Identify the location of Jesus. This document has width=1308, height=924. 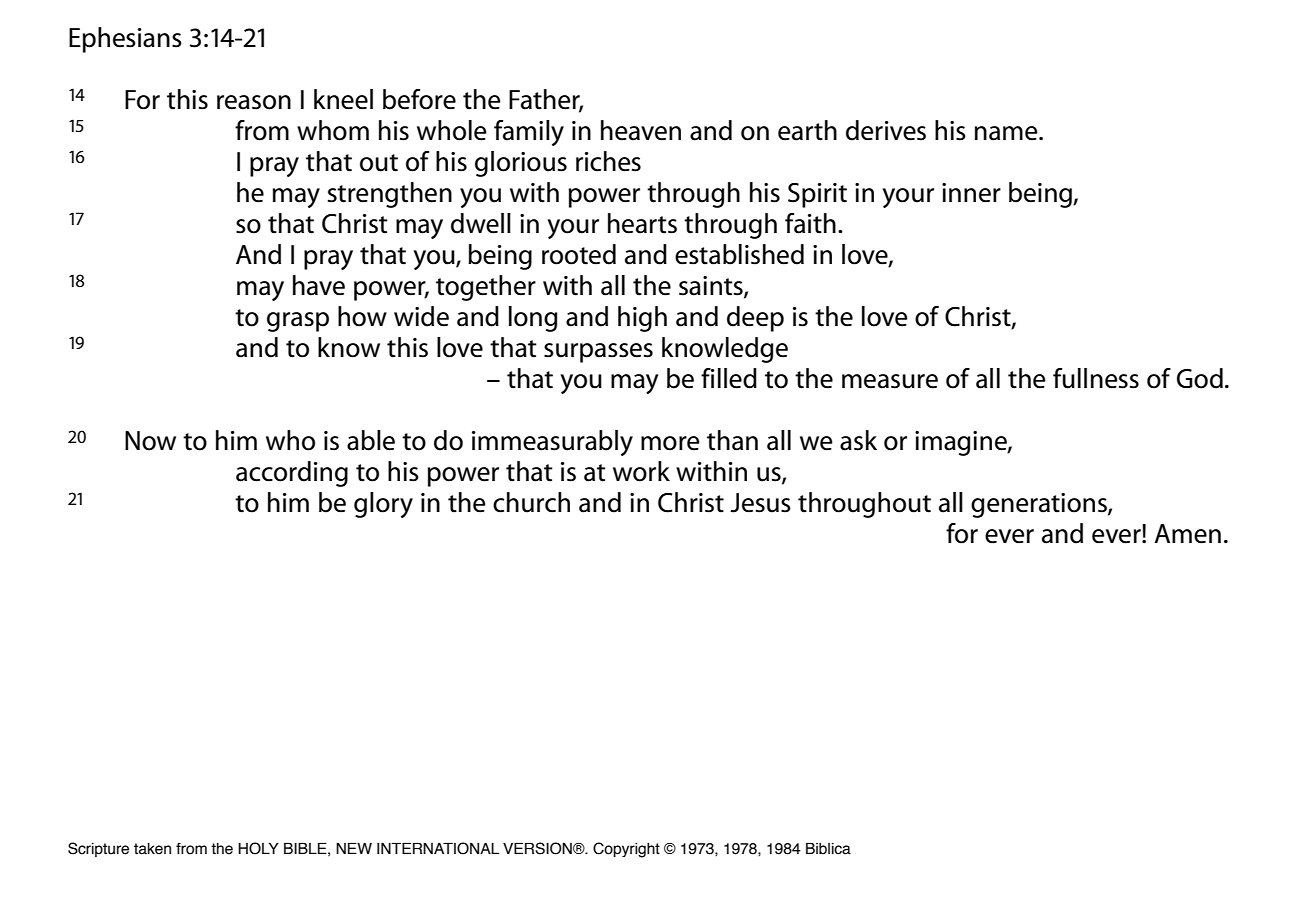
(760, 503).
